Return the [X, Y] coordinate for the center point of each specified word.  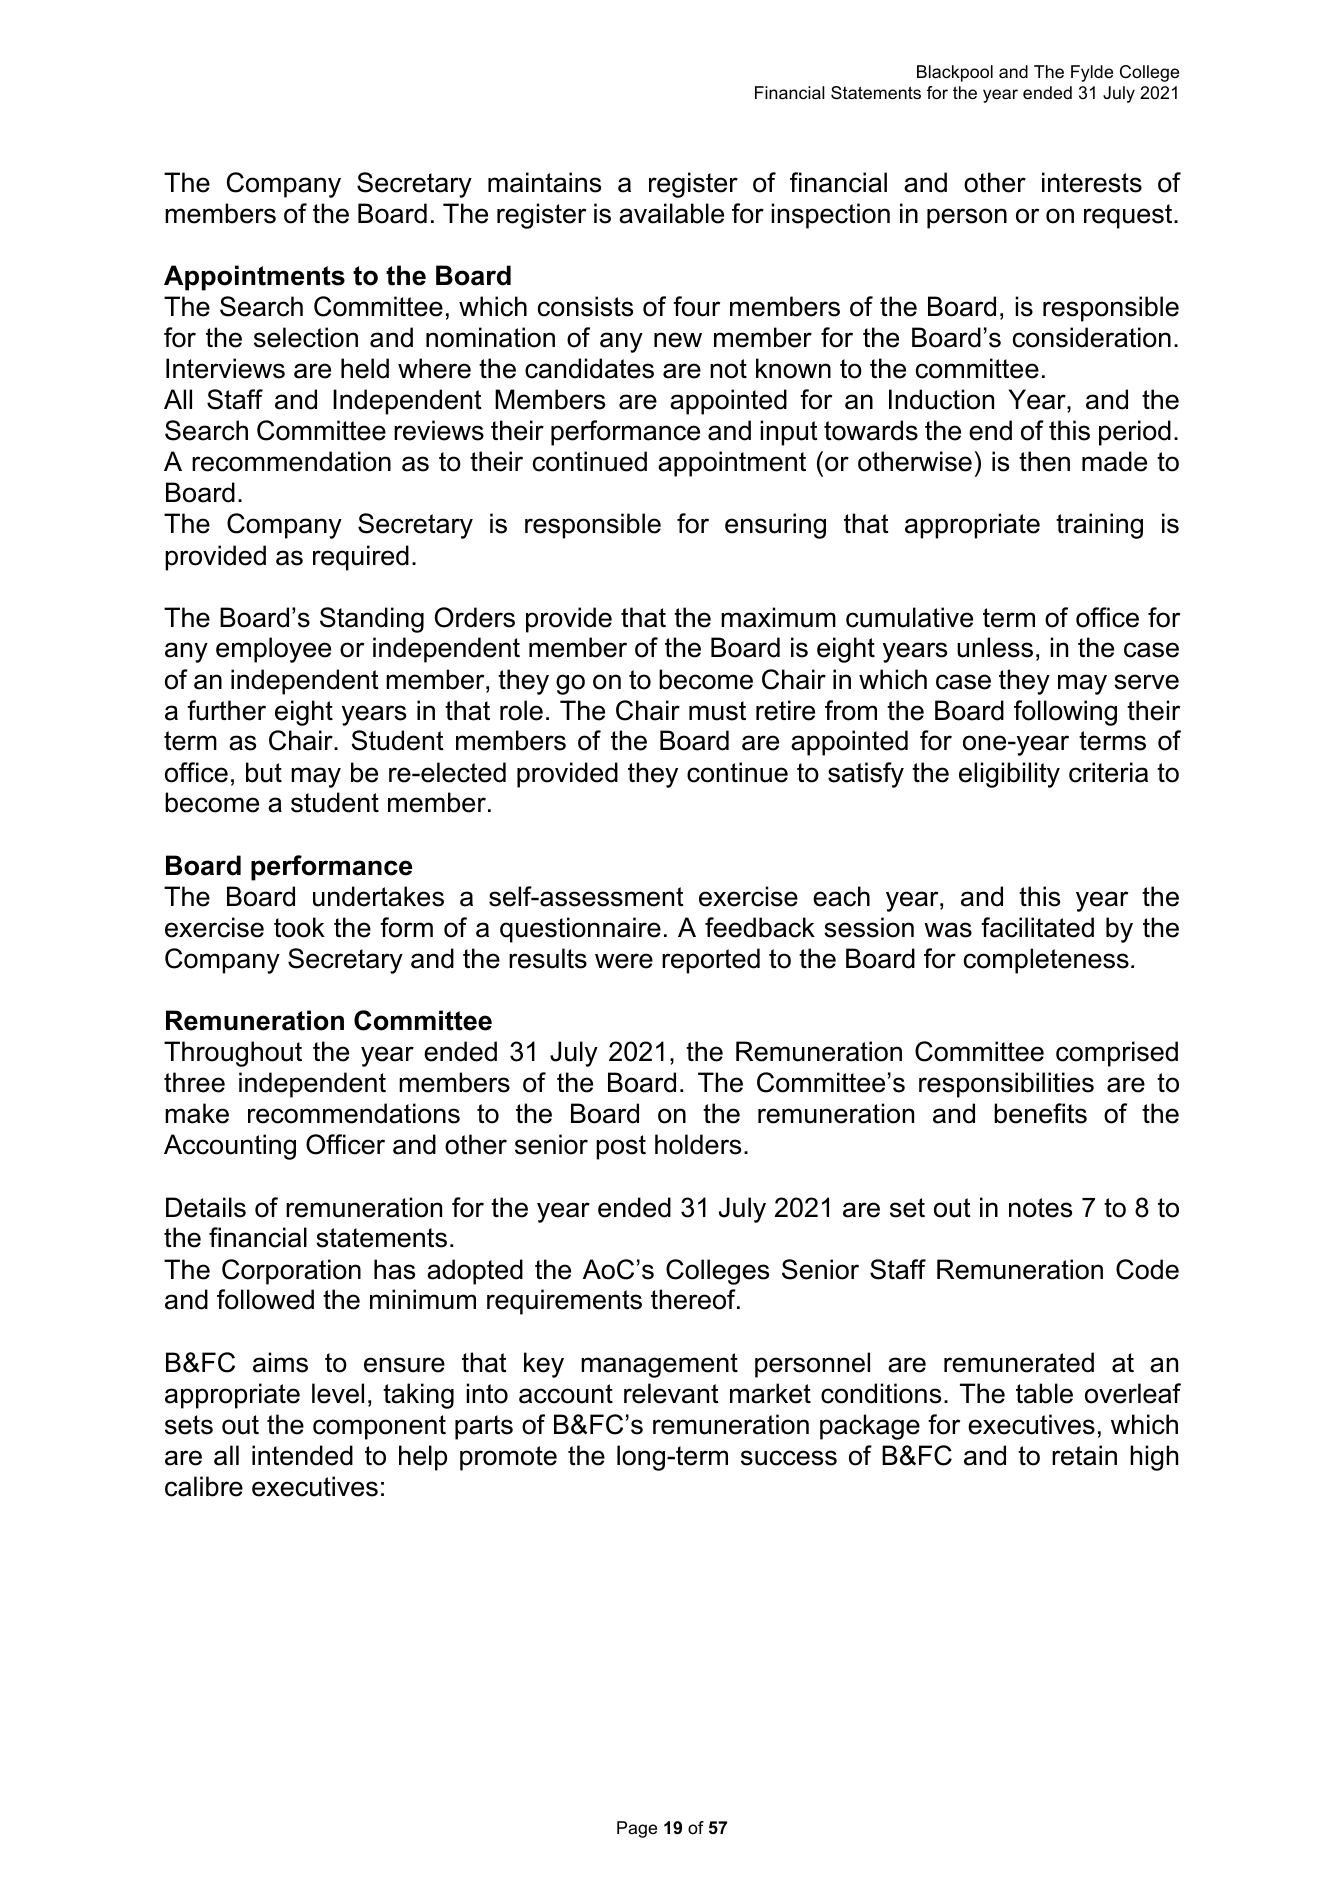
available [671, 213]
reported [711, 961]
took [299, 927]
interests [1092, 182]
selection [306, 337]
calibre [204, 1486]
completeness [1046, 961]
